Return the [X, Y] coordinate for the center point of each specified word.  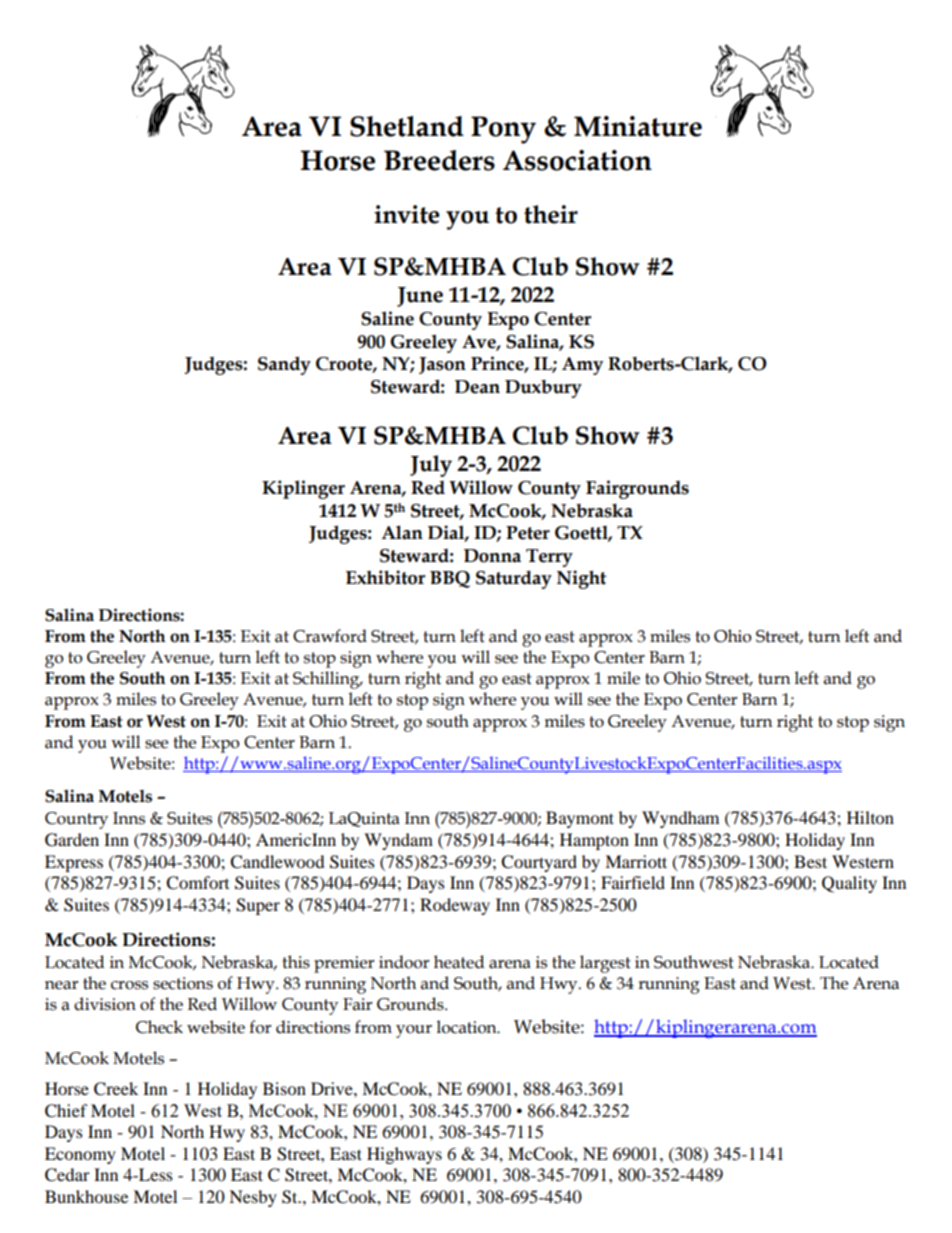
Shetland [407, 126]
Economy [80, 1155]
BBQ [450, 579]
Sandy [284, 365]
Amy [582, 366]
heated [459, 962]
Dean [477, 387]
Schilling [327, 680]
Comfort [197, 883]
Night [582, 579]
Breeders [439, 160]
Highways [404, 1155]
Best [810, 861]
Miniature [638, 126]
